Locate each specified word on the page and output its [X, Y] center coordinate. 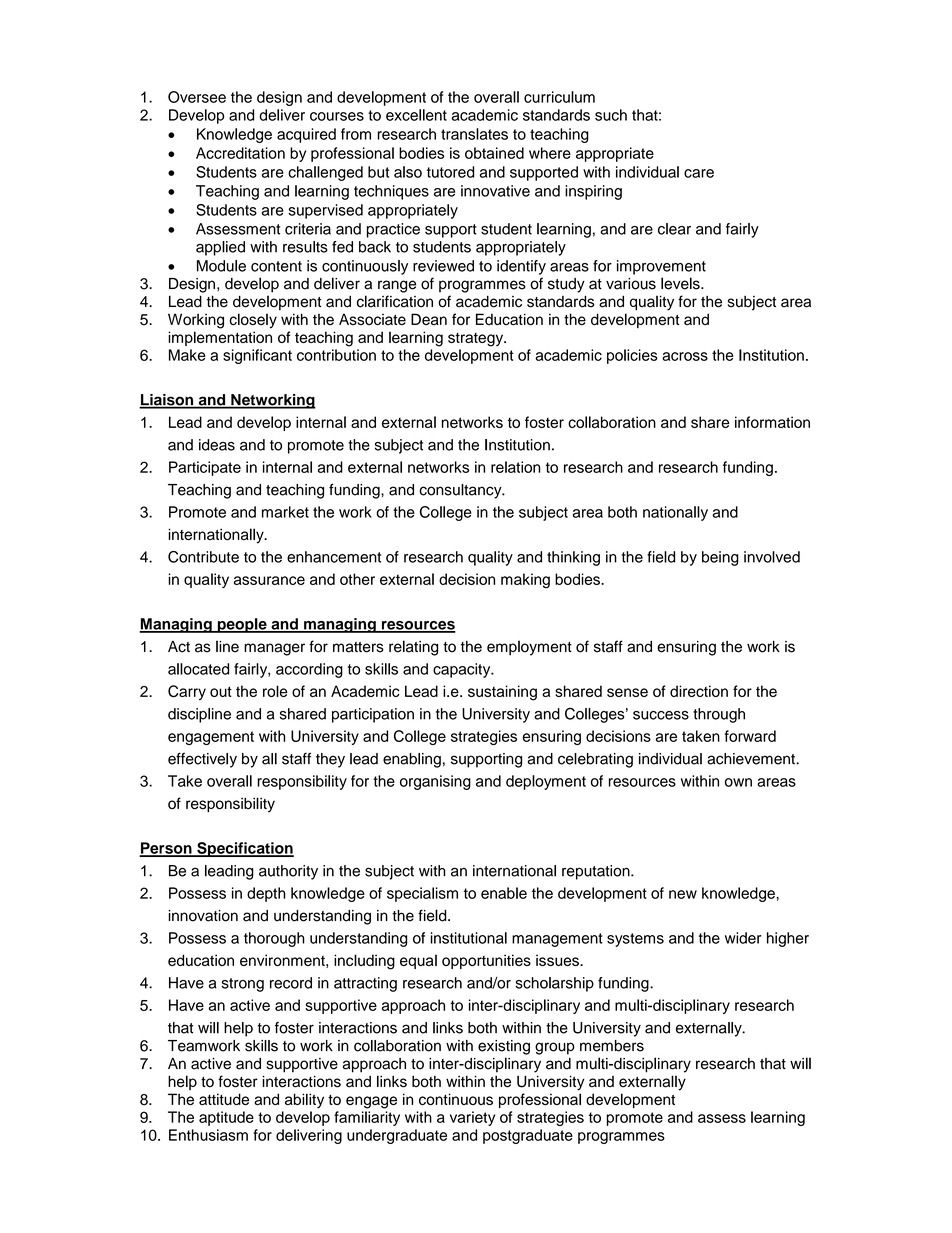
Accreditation [240, 153]
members [612, 1046]
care [699, 173]
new [683, 894]
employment [529, 648]
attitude [224, 1099]
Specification [244, 849]
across [685, 356]
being [720, 558]
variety [472, 1118]
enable [504, 893]
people [242, 625]
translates [474, 134]
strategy [477, 340]
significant [257, 356]
